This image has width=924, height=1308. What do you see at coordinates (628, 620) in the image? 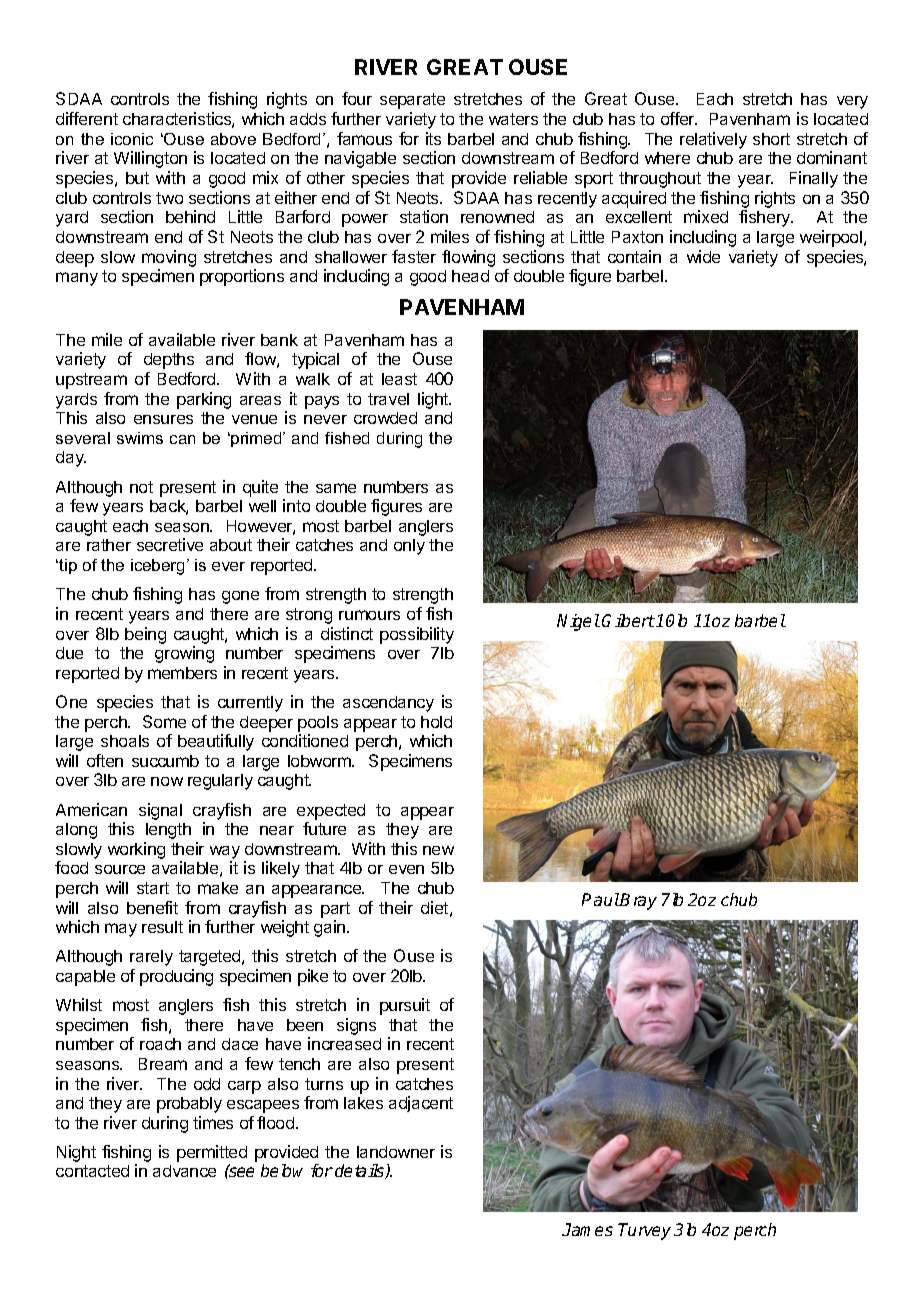
I see `Gilbert` at bounding box center [628, 620].
